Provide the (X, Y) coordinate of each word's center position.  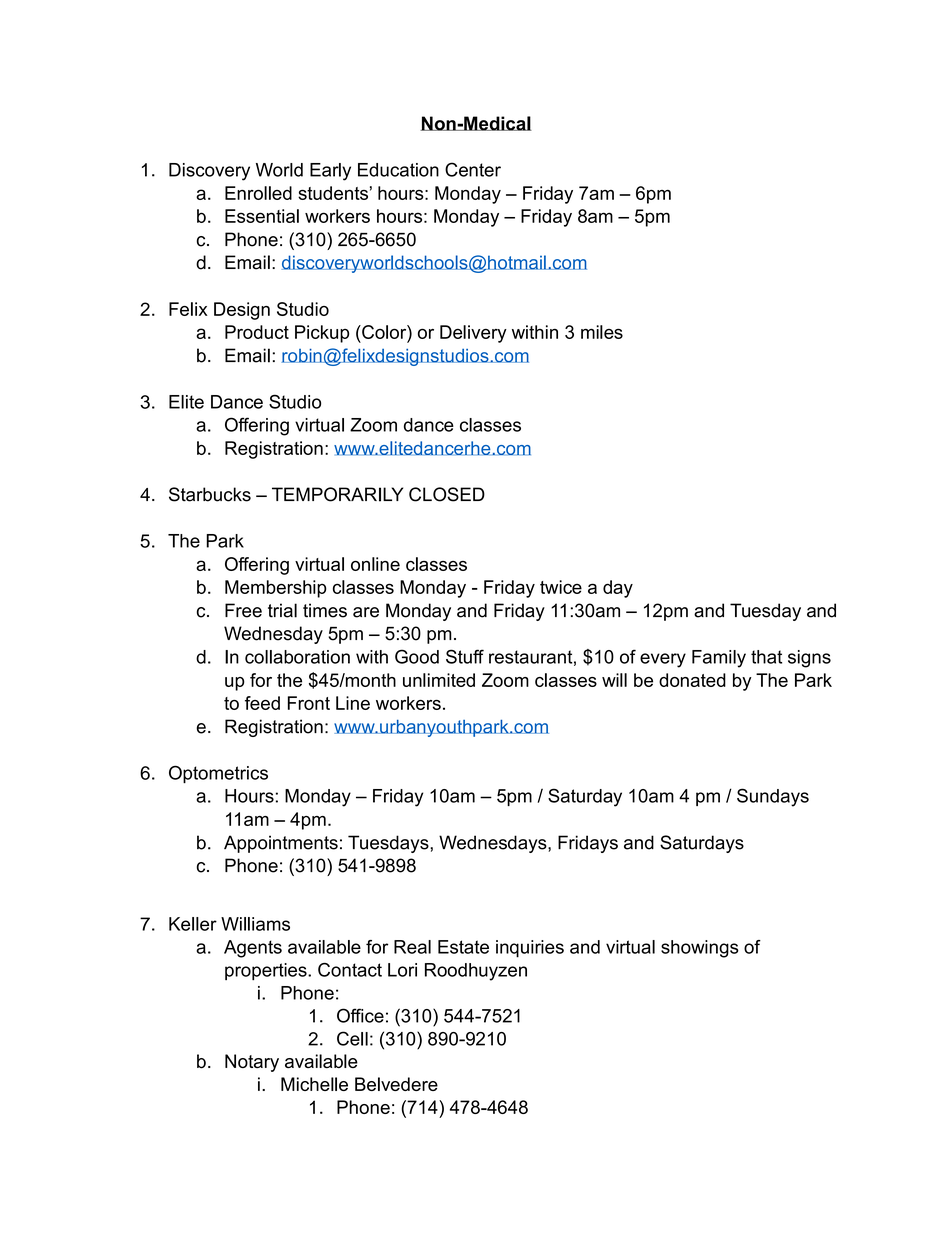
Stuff (465, 656)
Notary (252, 1063)
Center (473, 169)
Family (719, 659)
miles (602, 332)
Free (243, 610)
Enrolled (258, 193)
